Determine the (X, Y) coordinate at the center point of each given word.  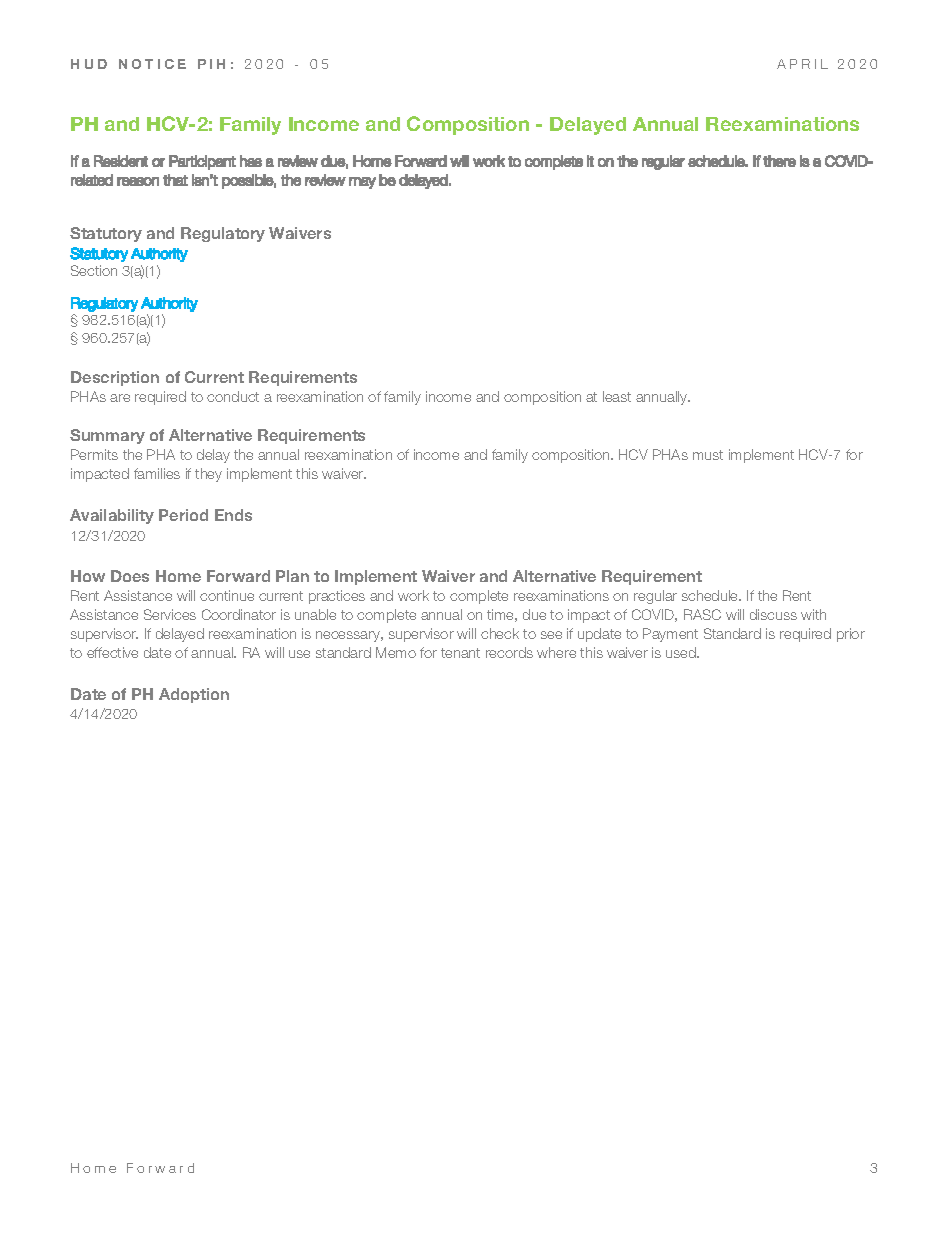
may (362, 183)
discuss (773, 614)
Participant (202, 162)
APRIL (802, 64)
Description (115, 378)
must (708, 455)
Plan (292, 576)
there (779, 161)
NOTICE (152, 64)
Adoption (194, 695)
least (617, 396)
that (175, 180)
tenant (460, 653)
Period (183, 515)
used (682, 652)
